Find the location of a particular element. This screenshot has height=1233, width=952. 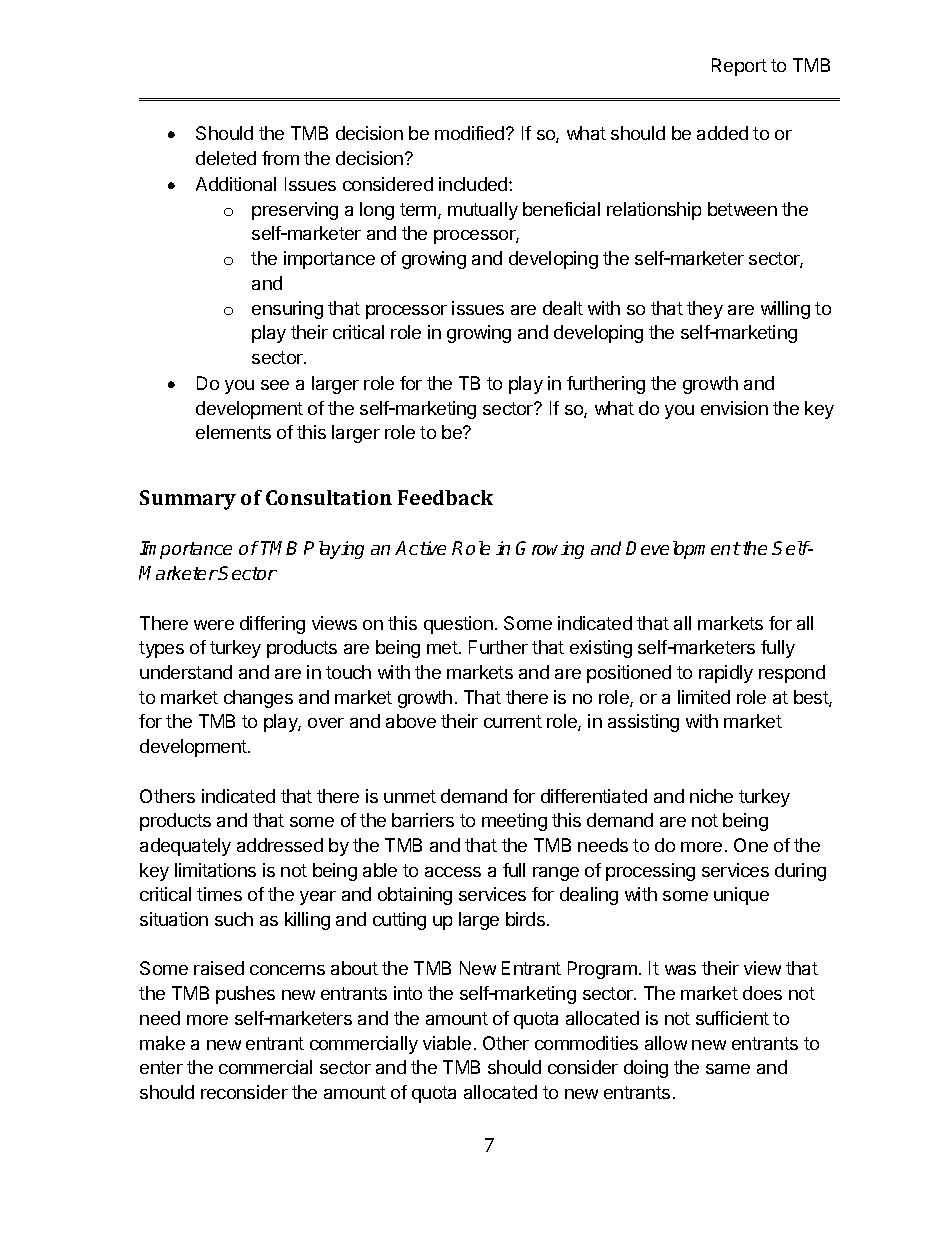

Active is located at coordinates (420, 548).
